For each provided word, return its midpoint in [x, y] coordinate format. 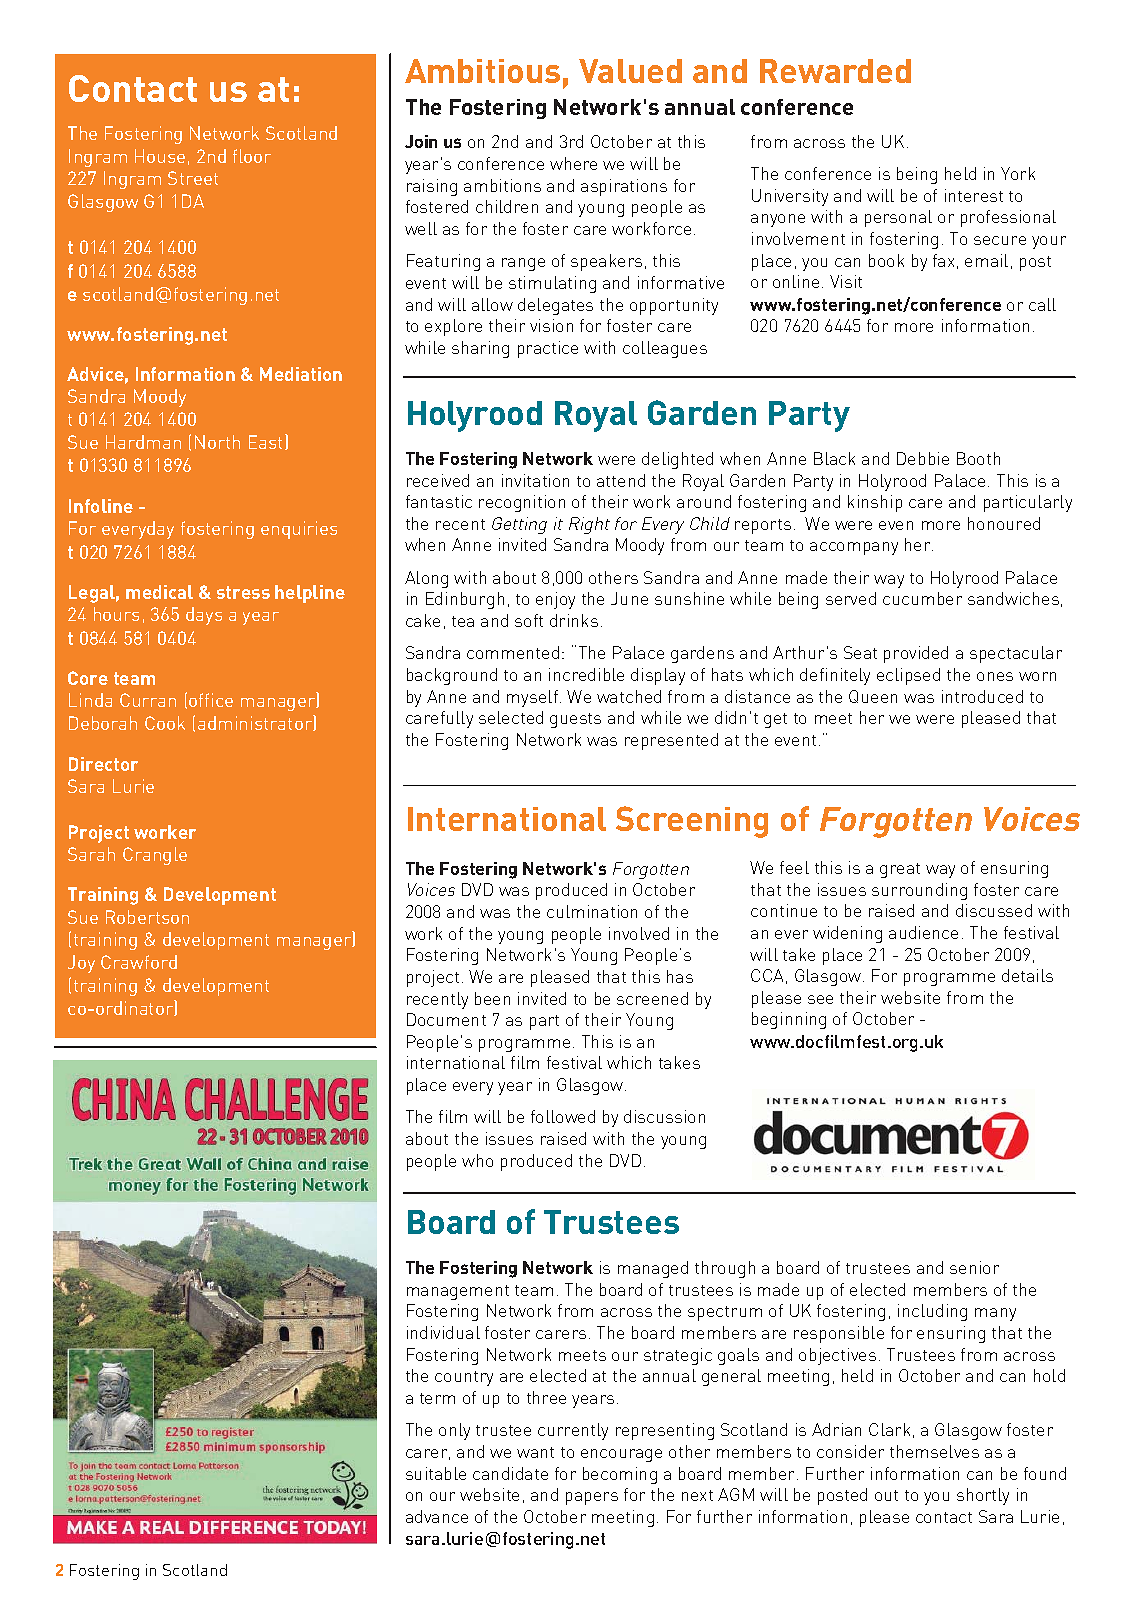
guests [575, 720]
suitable [436, 1473]
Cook [165, 723]
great [900, 870]
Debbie [923, 458]
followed [563, 1116]
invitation [535, 480]
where [573, 163]
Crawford [139, 962]
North [217, 442]
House [160, 156]
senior [974, 1267]
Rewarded [835, 71]
